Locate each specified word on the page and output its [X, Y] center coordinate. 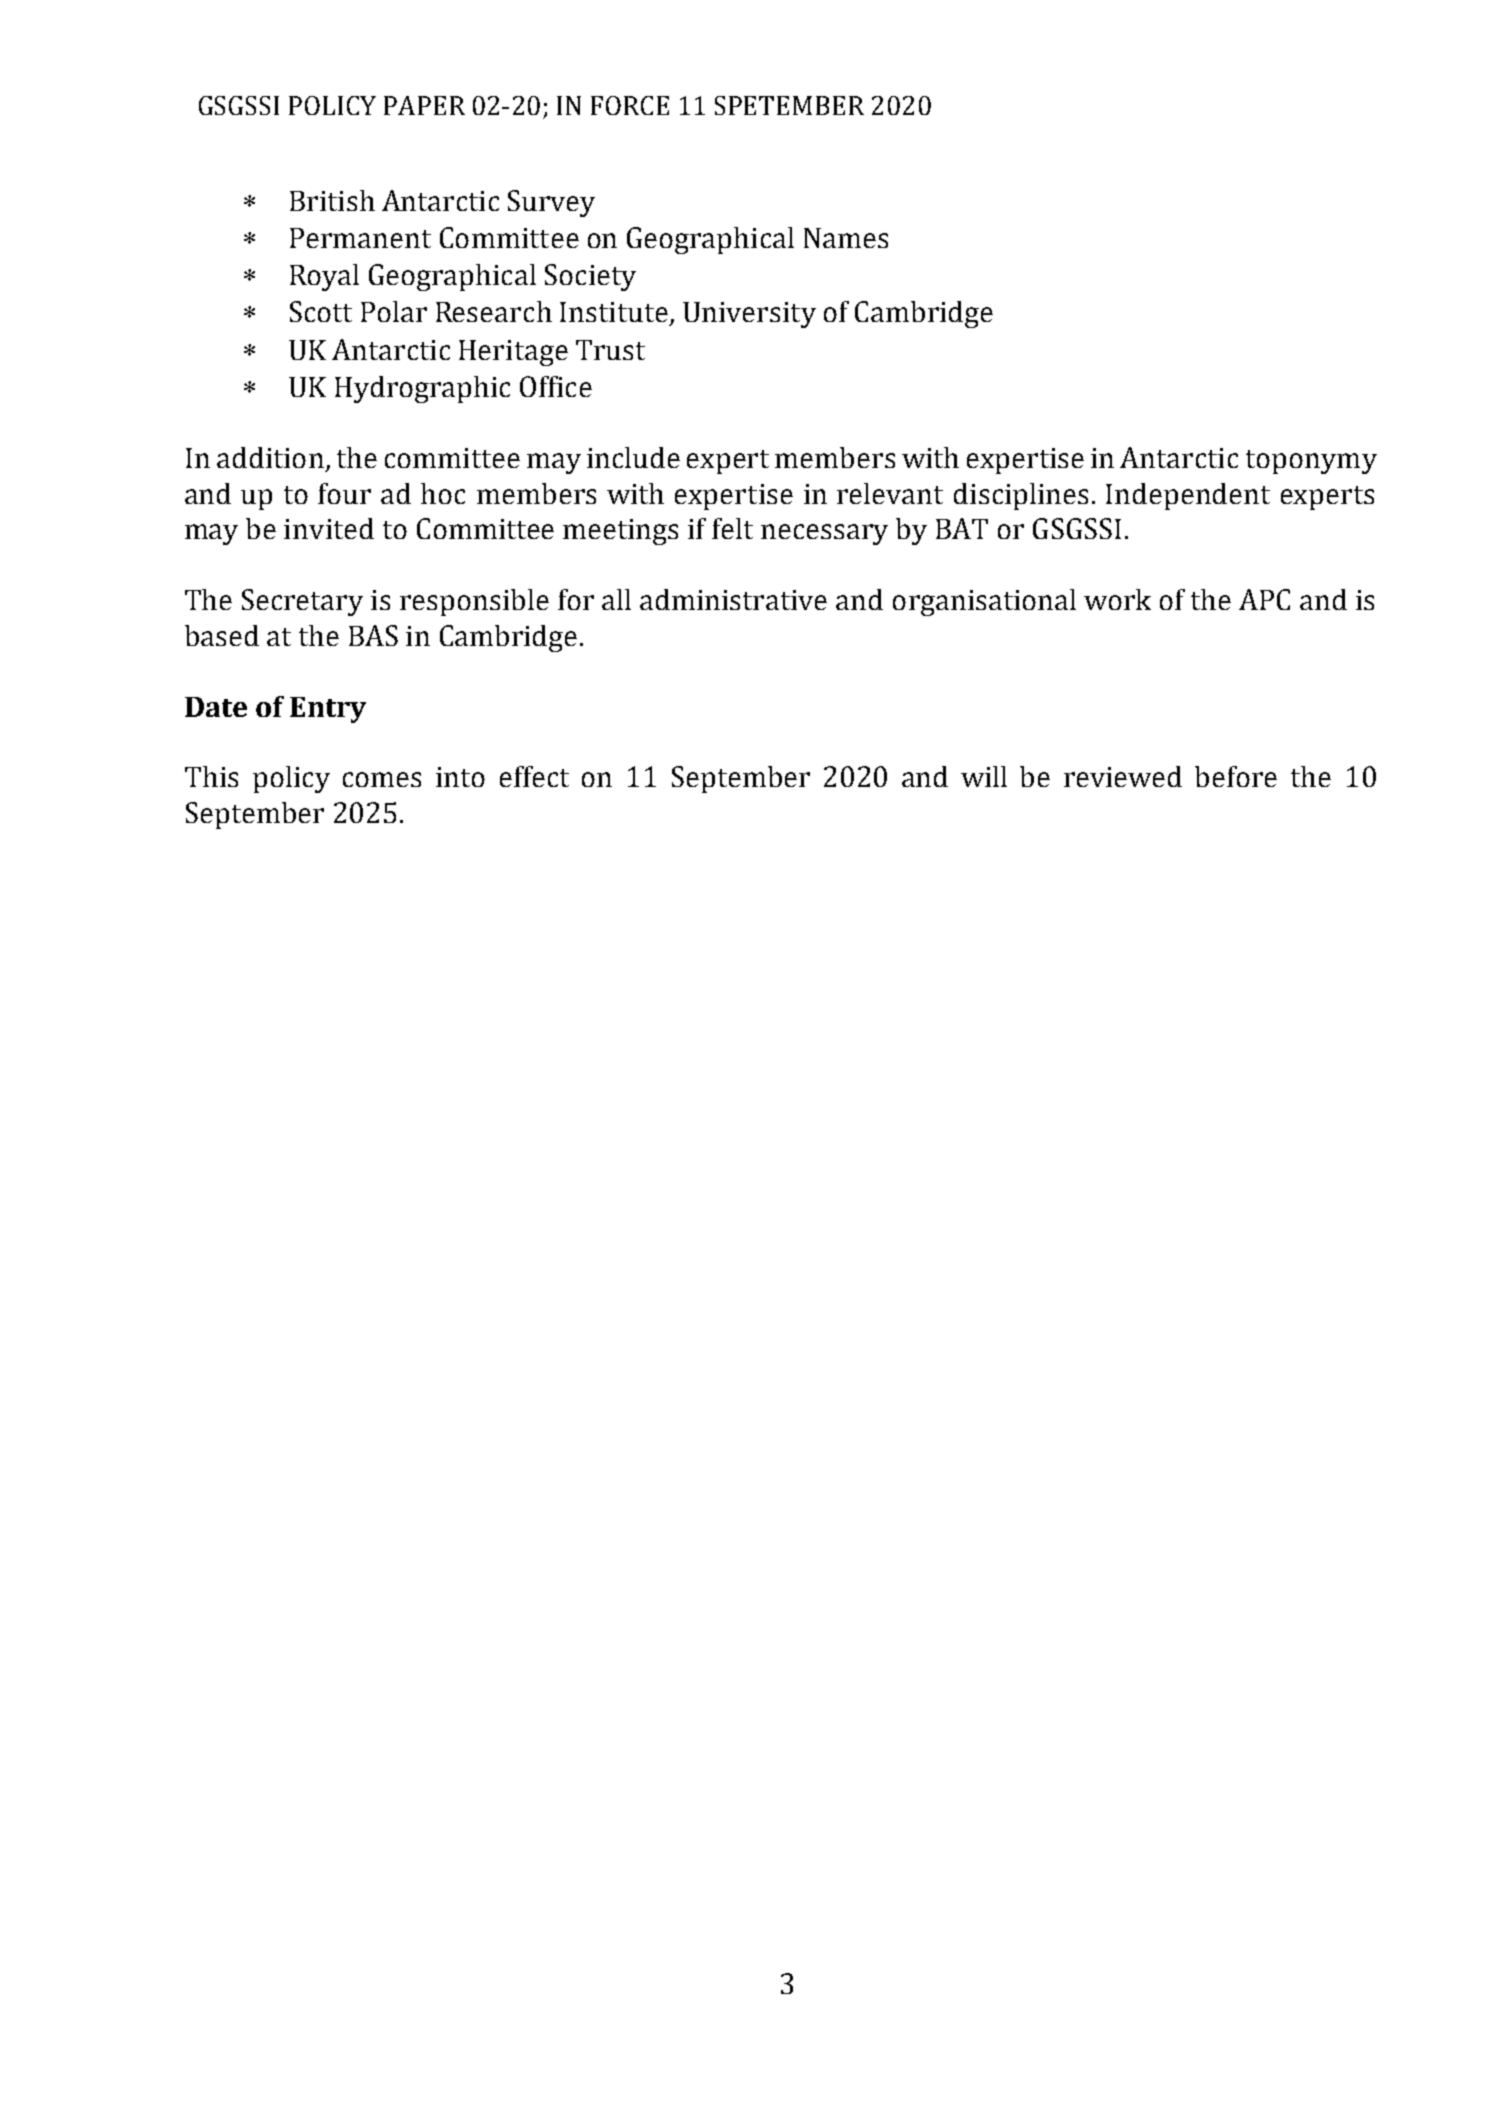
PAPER [424, 105]
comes [382, 779]
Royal [324, 277]
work [1117, 599]
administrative [733, 599]
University [749, 315]
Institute [614, 312]
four [344, 493]
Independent [1188, 496]
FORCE [630, 105]
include [633, 457]
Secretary [302, 602]
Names [846, 238]
